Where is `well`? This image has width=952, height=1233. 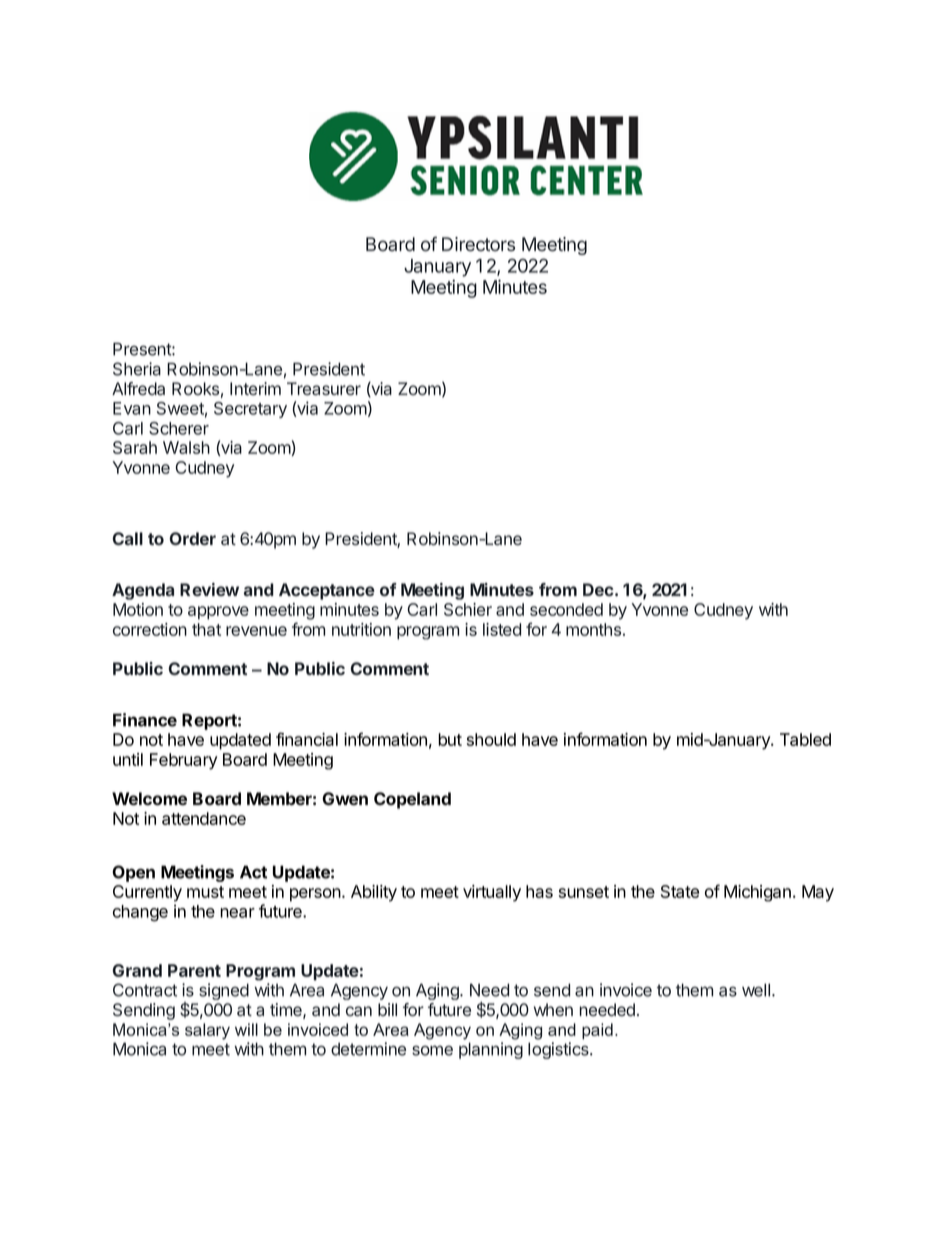
well is located at coordinates (756, 990).
